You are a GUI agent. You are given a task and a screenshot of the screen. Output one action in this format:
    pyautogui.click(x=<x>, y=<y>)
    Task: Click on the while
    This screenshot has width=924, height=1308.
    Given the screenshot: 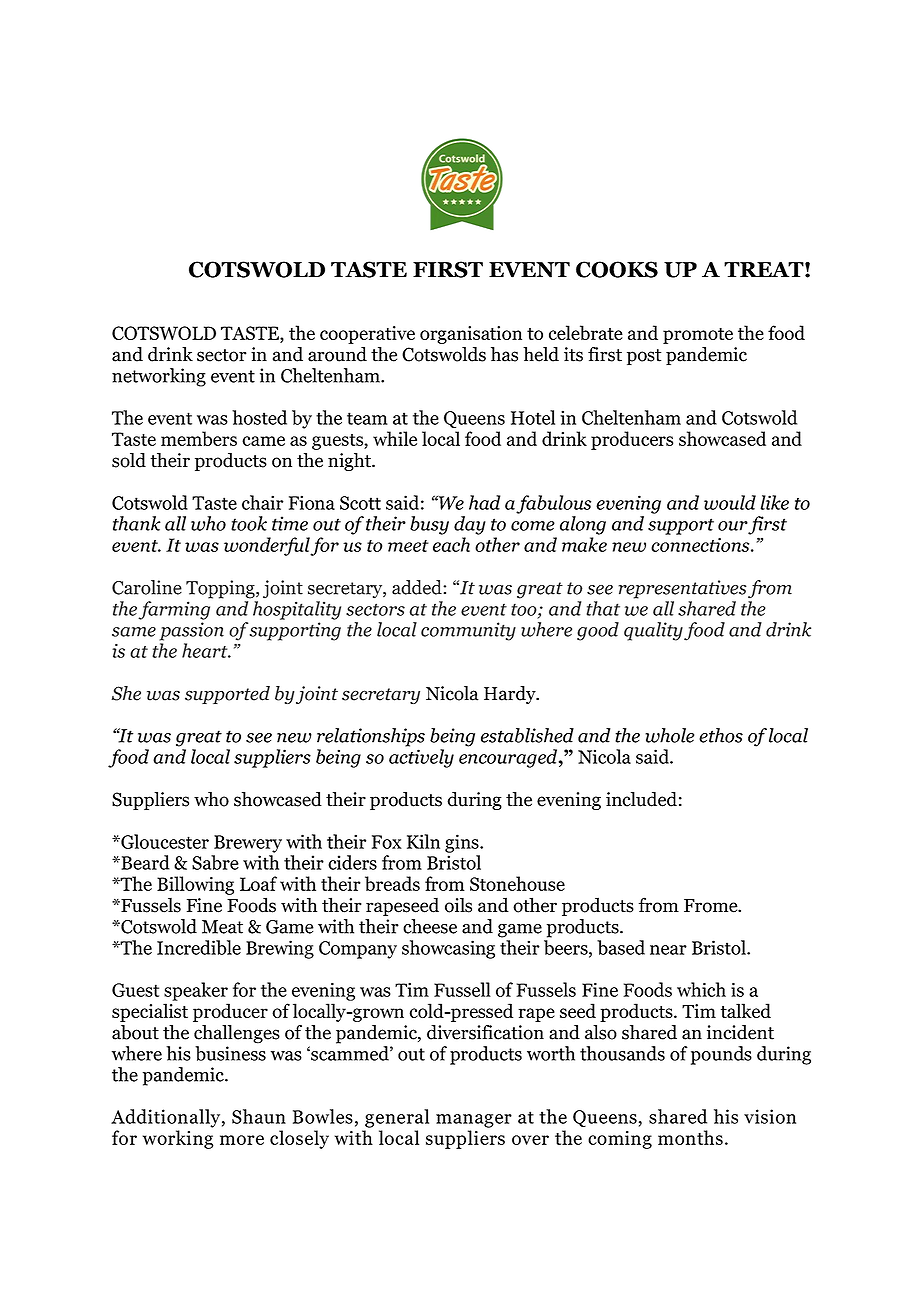 What is the action you would take?
    pyautogui.click(x=395, y=438)
